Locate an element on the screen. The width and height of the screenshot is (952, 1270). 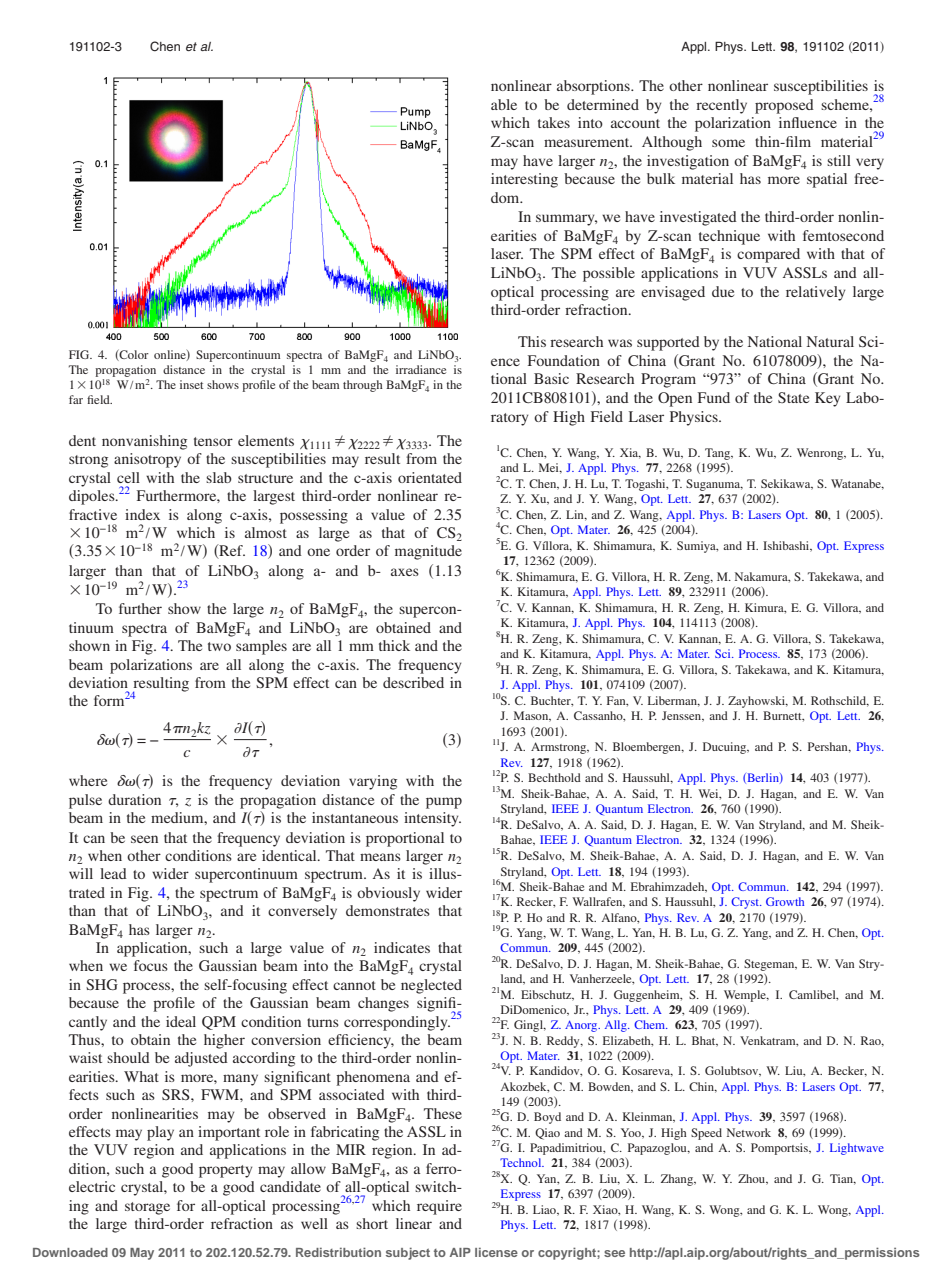
samples is located at coordinates (261, 647).
